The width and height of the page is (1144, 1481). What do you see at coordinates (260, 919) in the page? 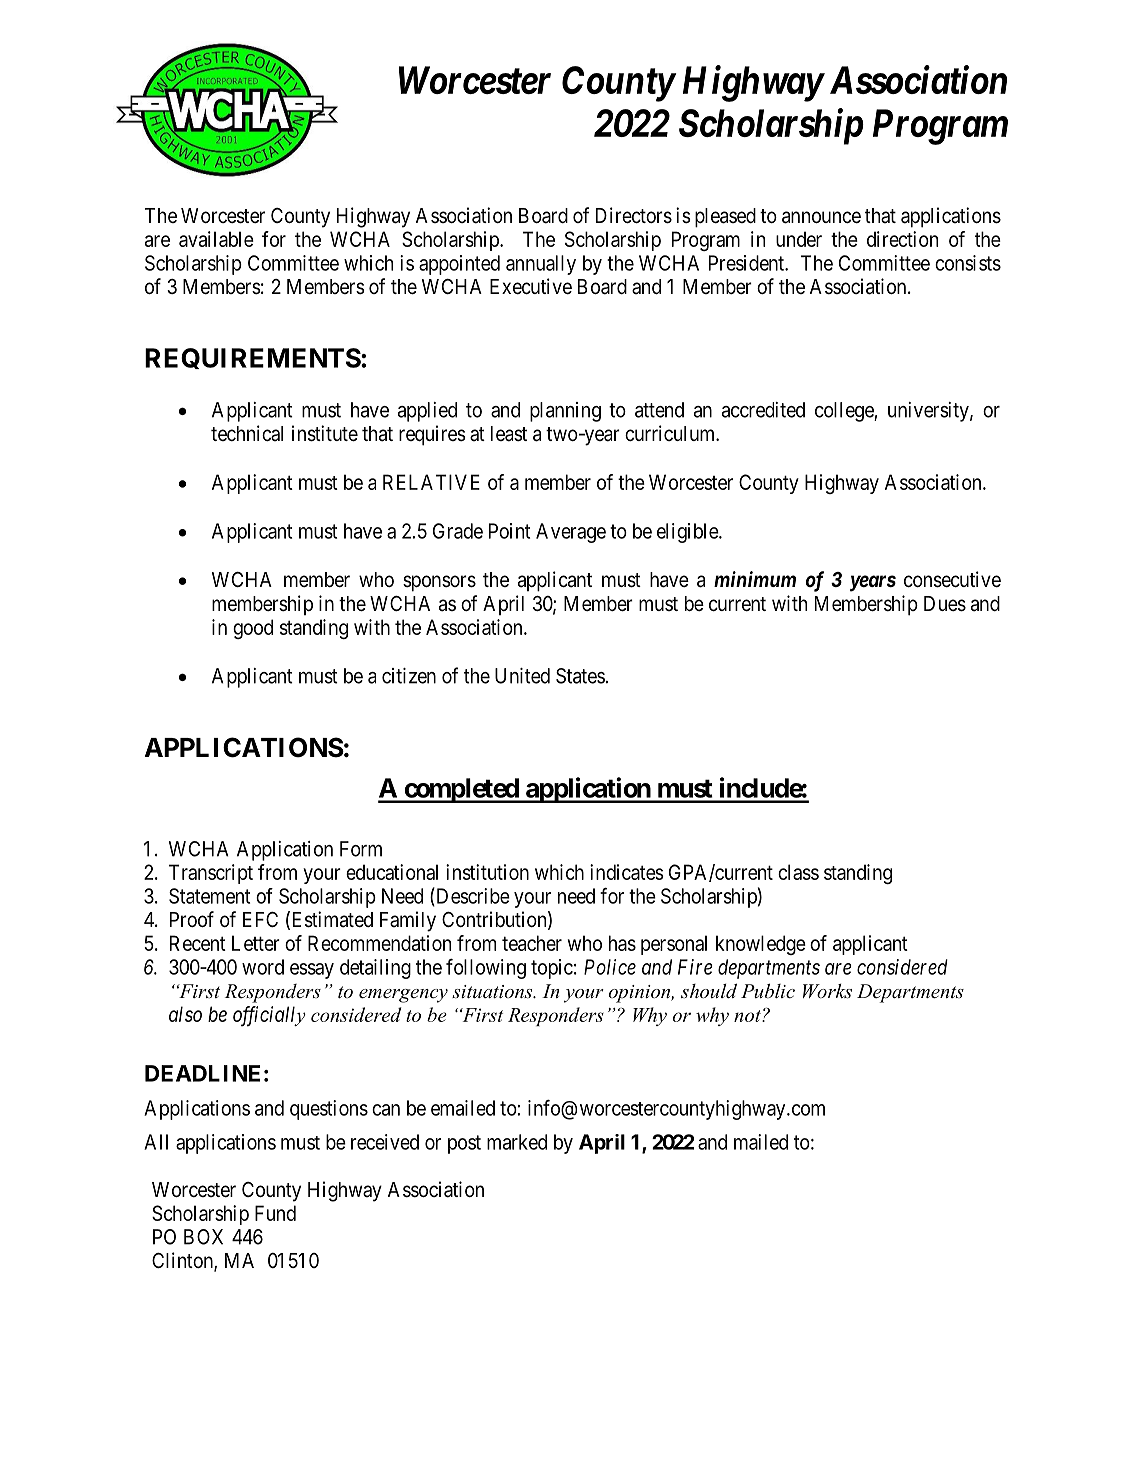
I see `EFC` at bounding box center [260, 919].
